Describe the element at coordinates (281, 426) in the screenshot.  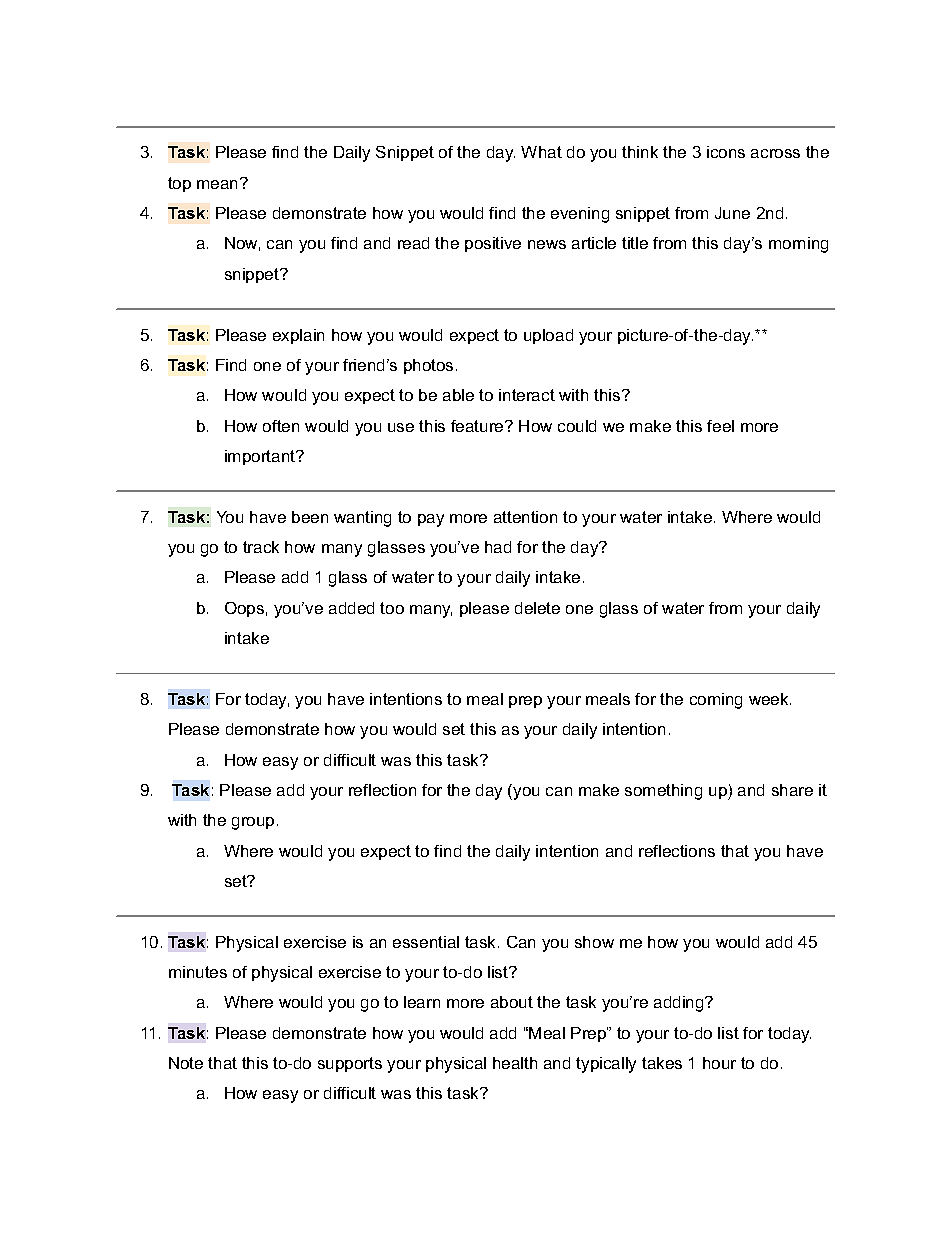
I see `often` at that location.
